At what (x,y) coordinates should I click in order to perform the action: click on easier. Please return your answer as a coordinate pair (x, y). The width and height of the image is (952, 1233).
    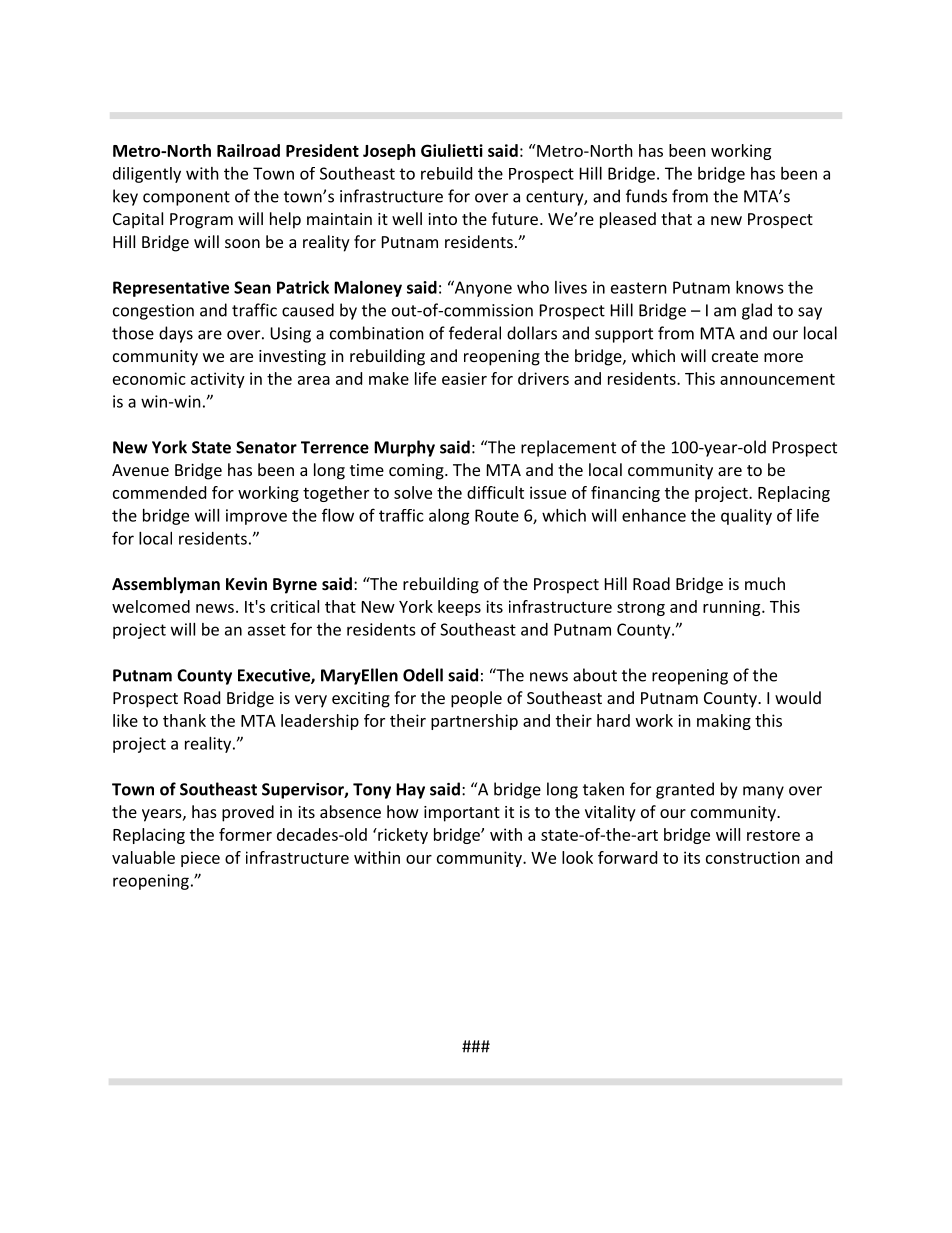
    Looking at the image, I should click on (464, 378).
